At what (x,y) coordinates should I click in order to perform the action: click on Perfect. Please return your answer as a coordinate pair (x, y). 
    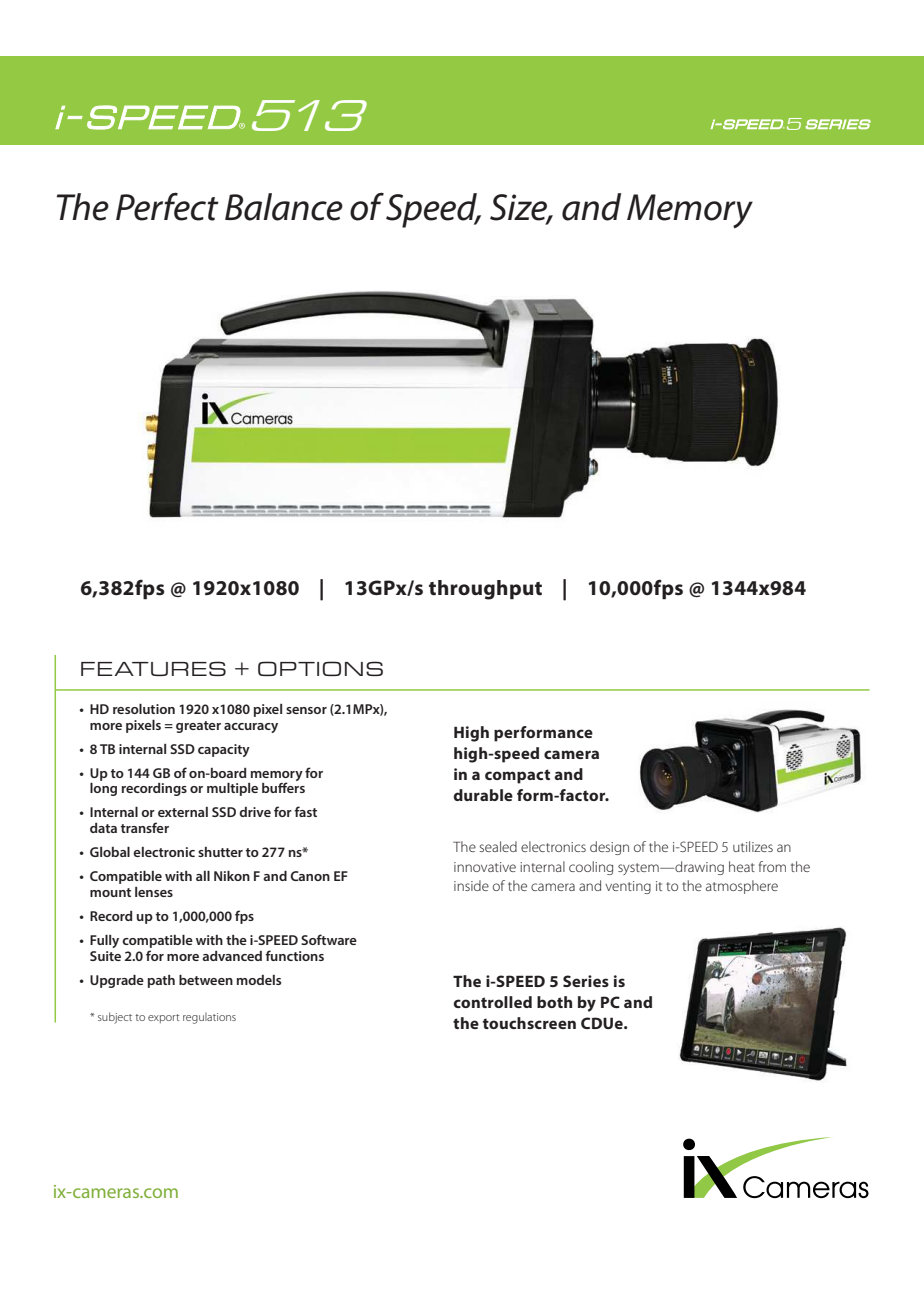
    Looking at the image, I should click on (167, 206).
